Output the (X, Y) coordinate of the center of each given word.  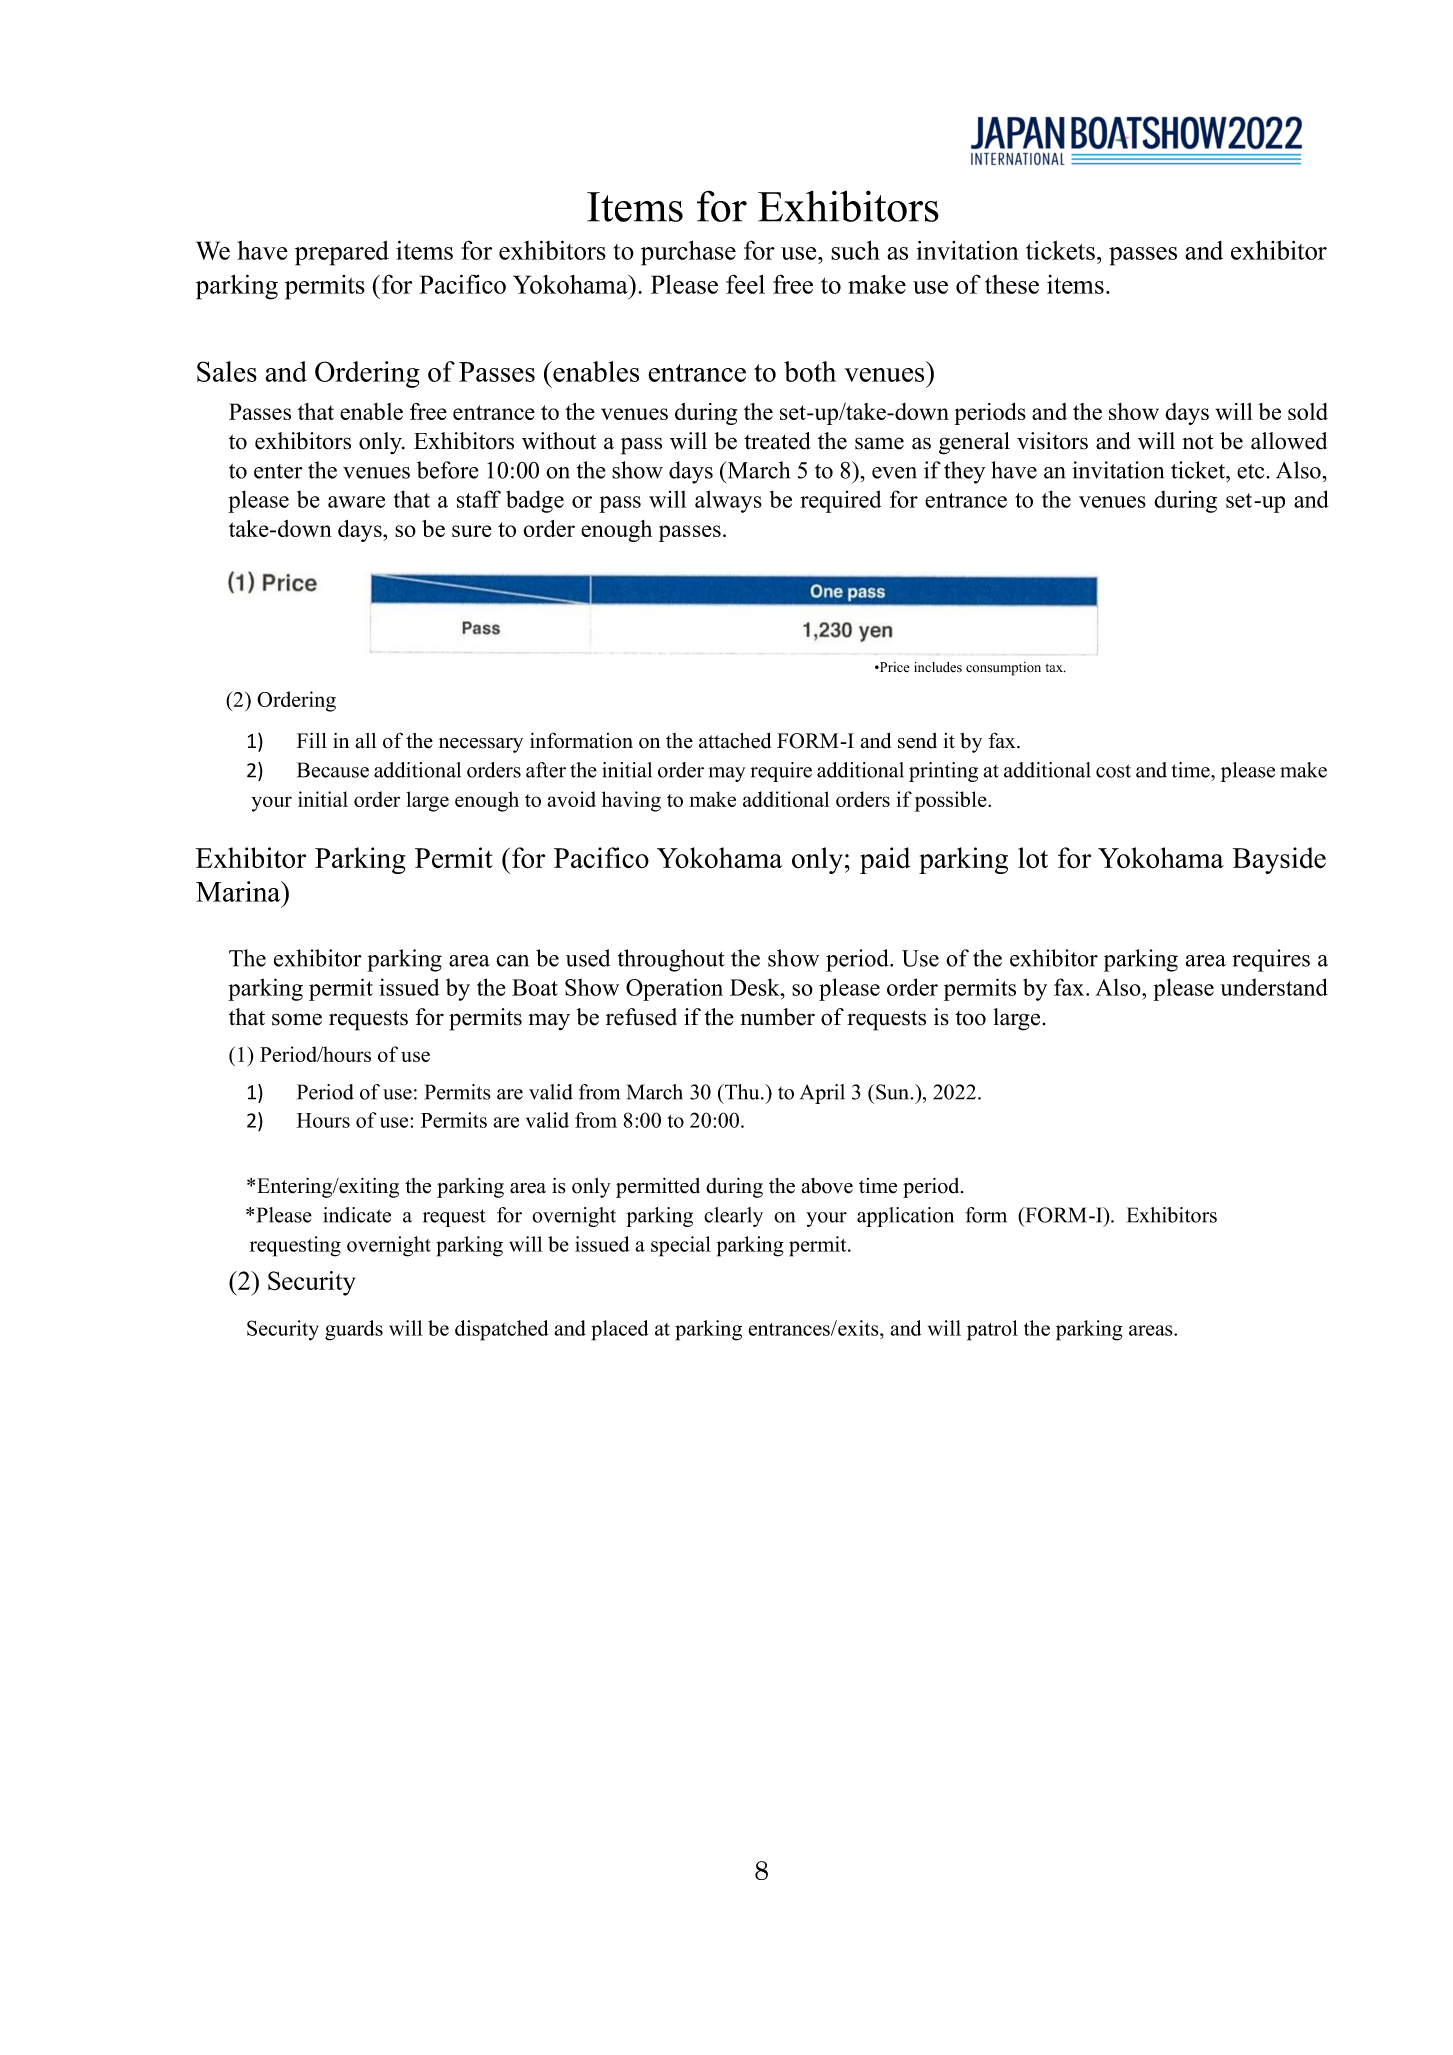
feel (745, 284)
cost (1113, 771)
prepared (342, 253)
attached (735, 740)
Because (333, 770)
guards (354, 1330)
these (1012, 284)
